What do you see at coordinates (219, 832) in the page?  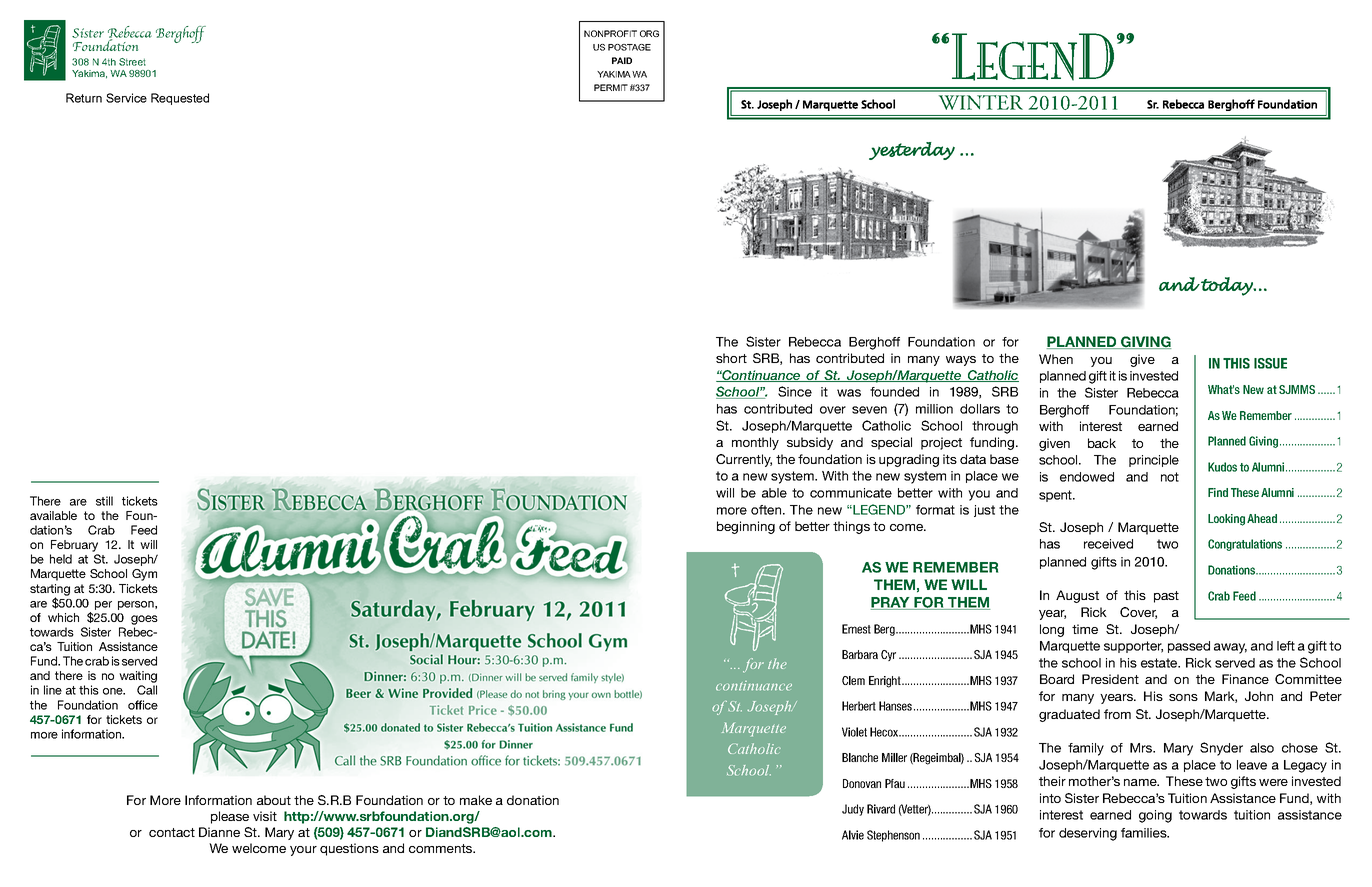 I see `Dianne` at bounding box center [219, 832].
